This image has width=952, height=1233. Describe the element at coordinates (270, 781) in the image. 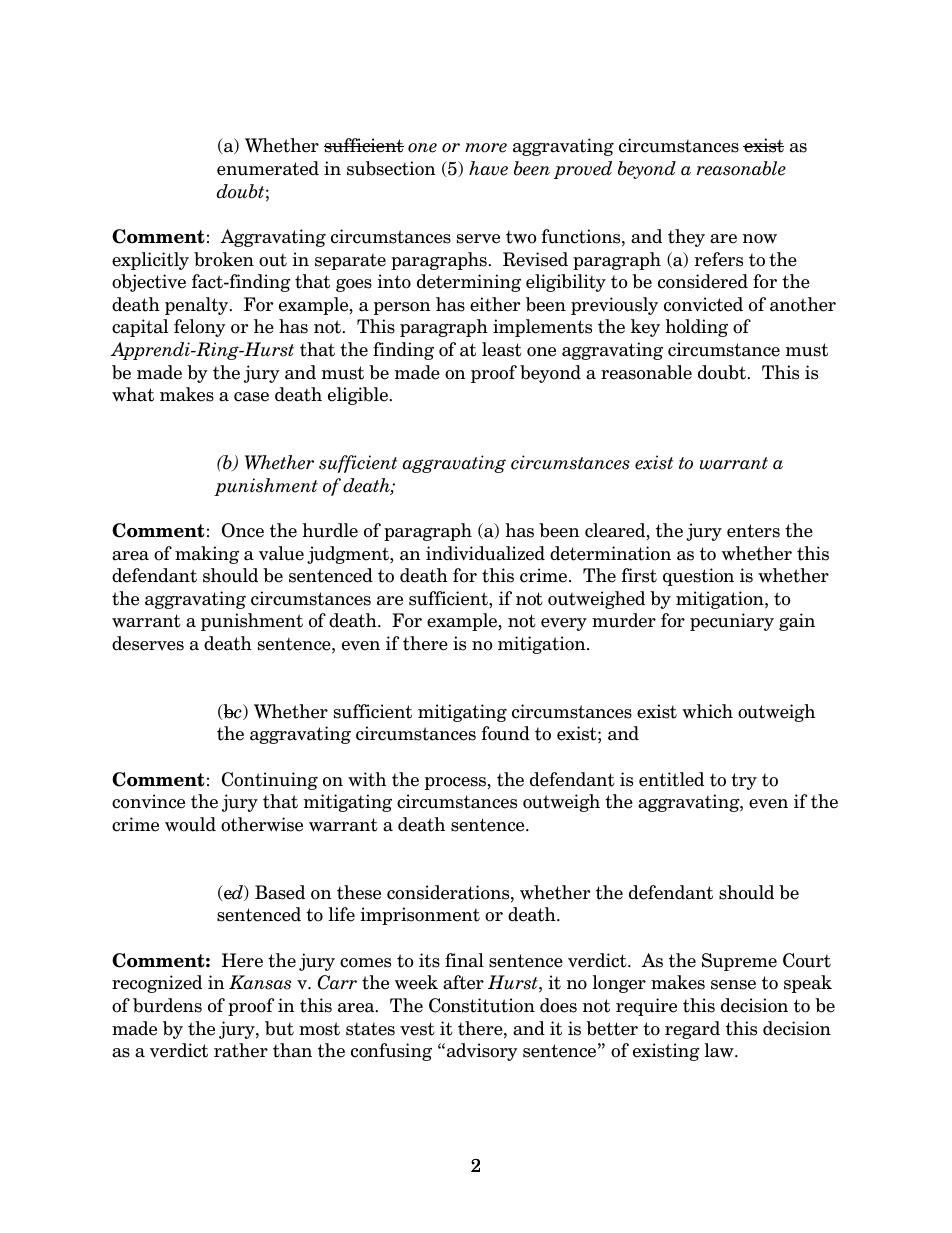

I see `Continuing` at that location.
